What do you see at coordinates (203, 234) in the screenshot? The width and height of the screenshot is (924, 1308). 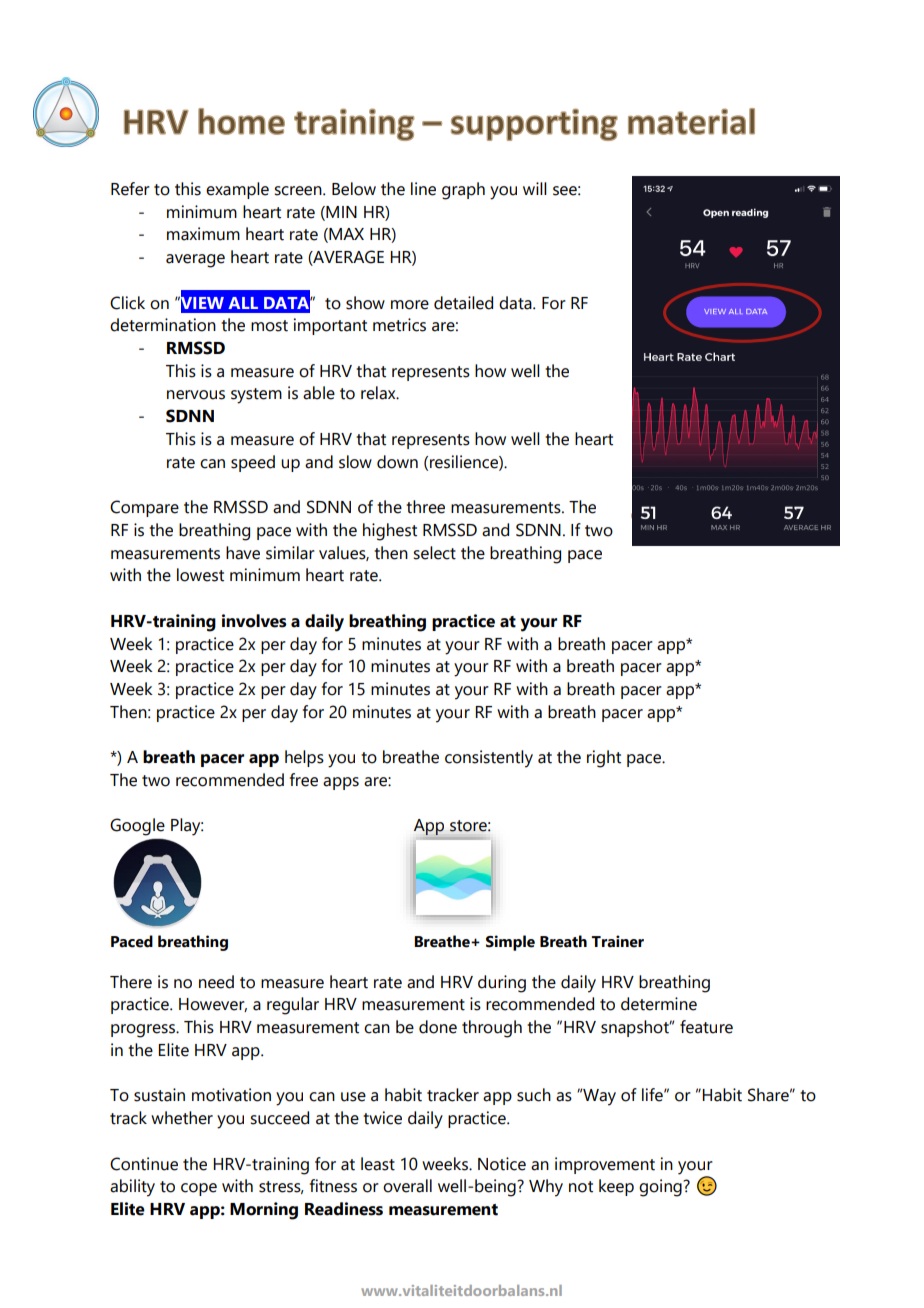 I see `maximum` at bounding box center [203, 234].
